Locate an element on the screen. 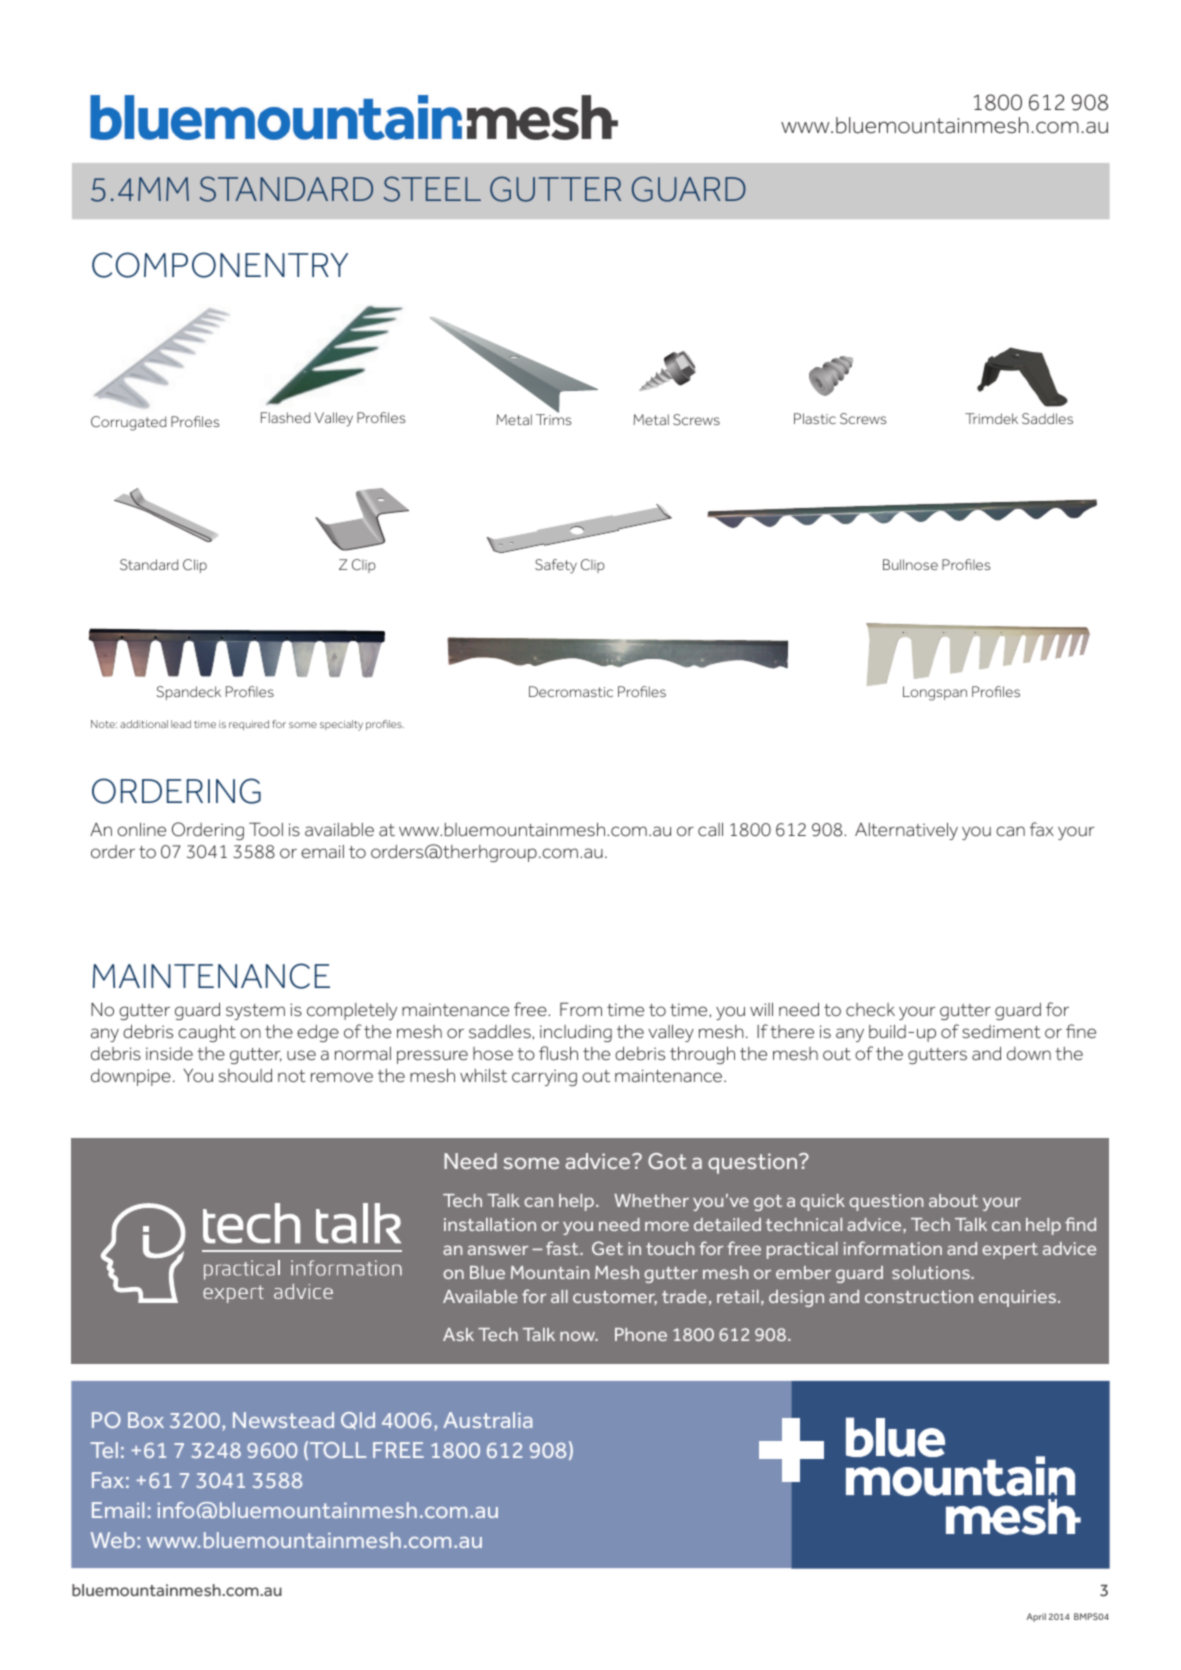 This screenshot has width=1181, height=1670. Bullnose is located at coordinates (910, 564).
